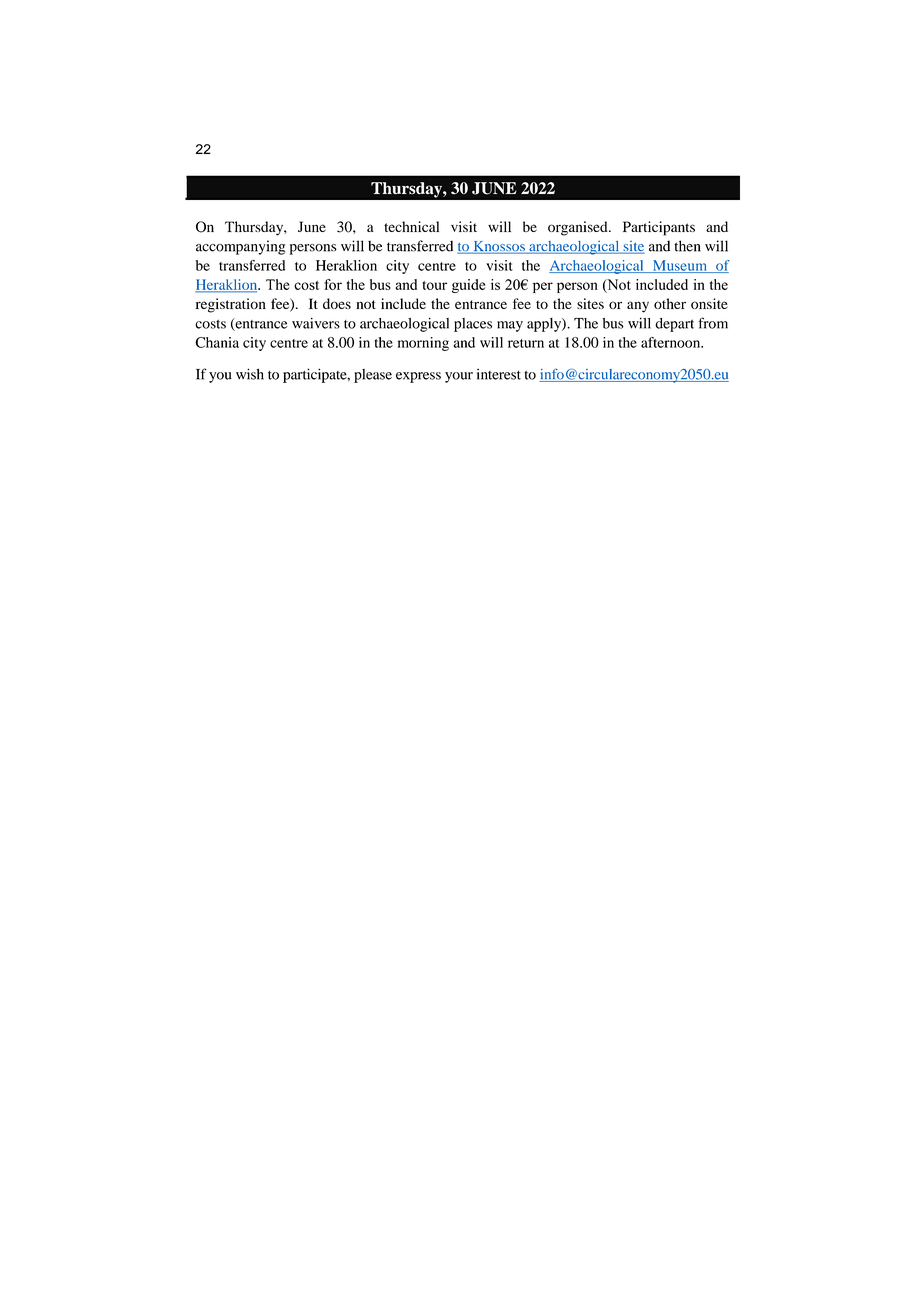 Image resolution: width=924 pixels, height=1308 pixels. I want to click on guide, so click(468, 286).
